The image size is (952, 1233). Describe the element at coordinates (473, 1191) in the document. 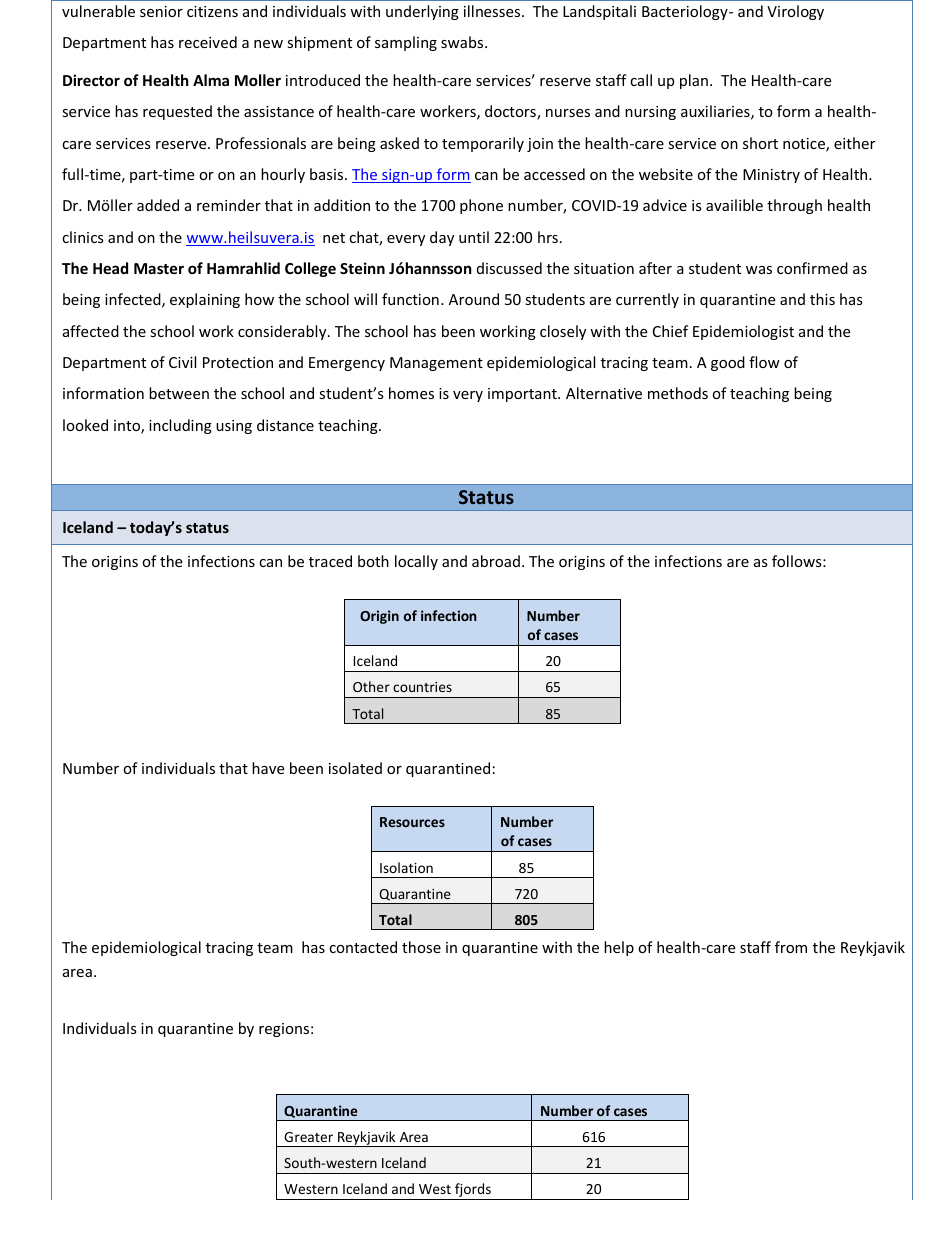

I see `fjords` at that location.
